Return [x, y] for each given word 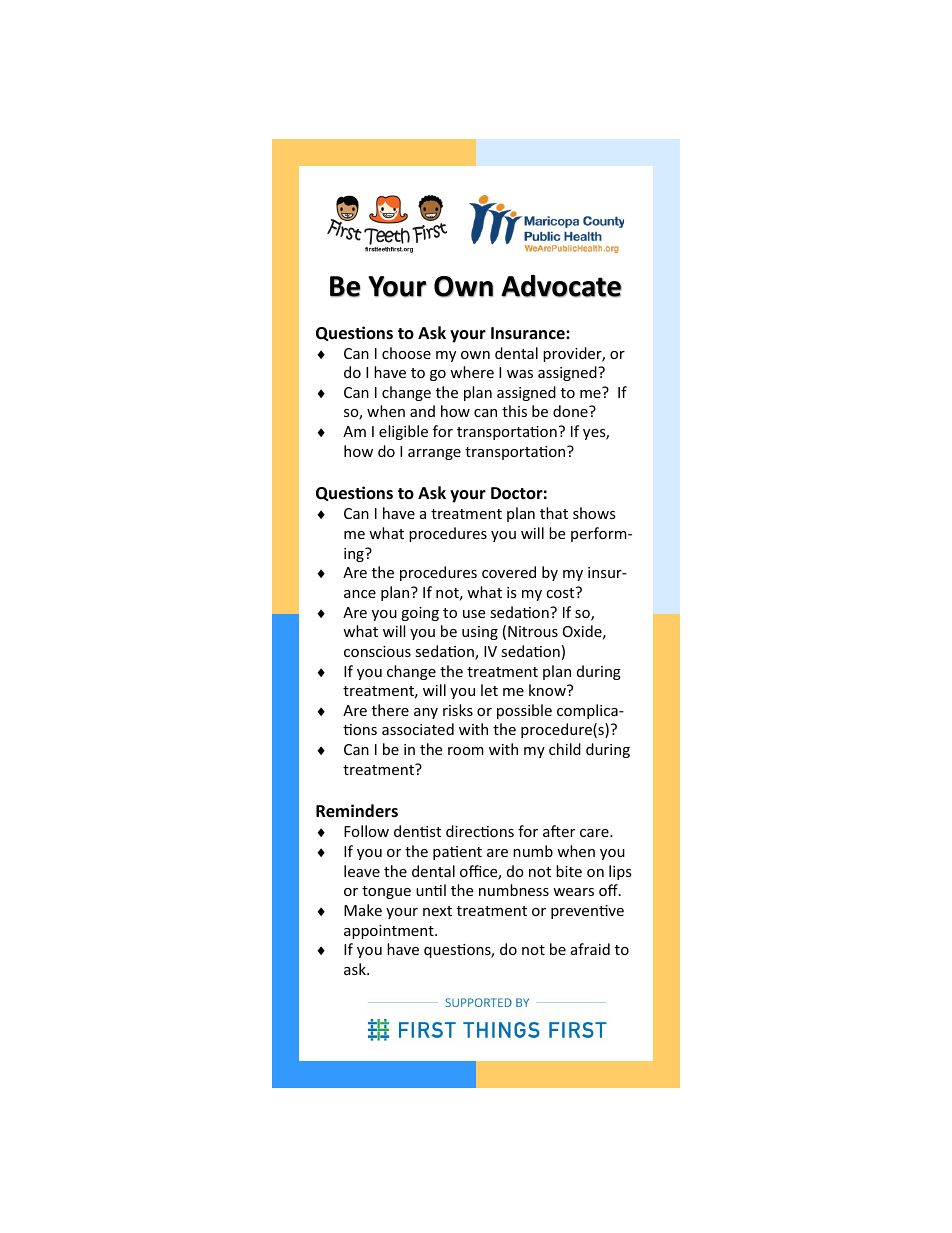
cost [561, 592]
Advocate [561, 286]
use [474, 614]
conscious [377, 651]
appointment [390, 932]
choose [406, 353]
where [472, 372]
